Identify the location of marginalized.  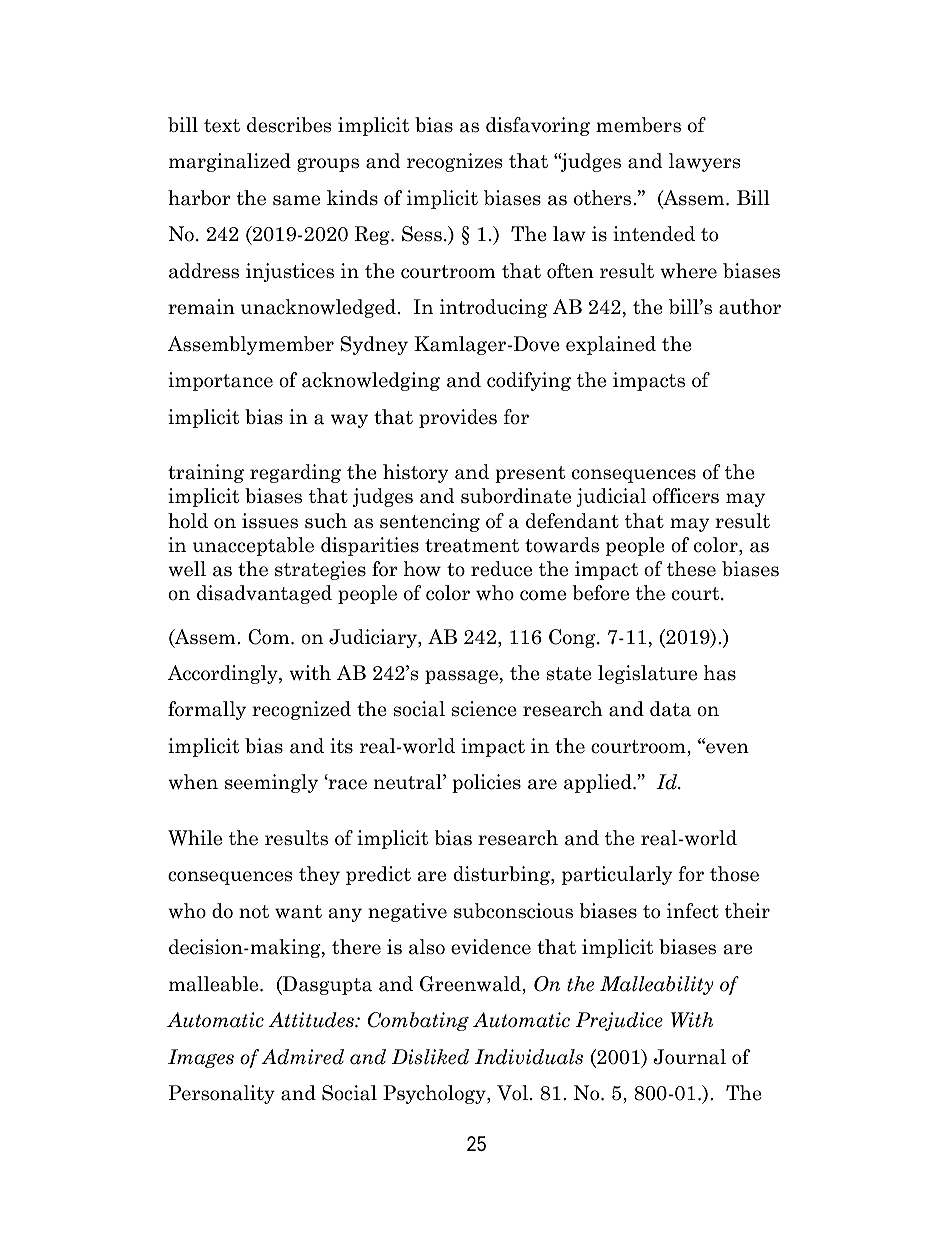
(230, 162).
